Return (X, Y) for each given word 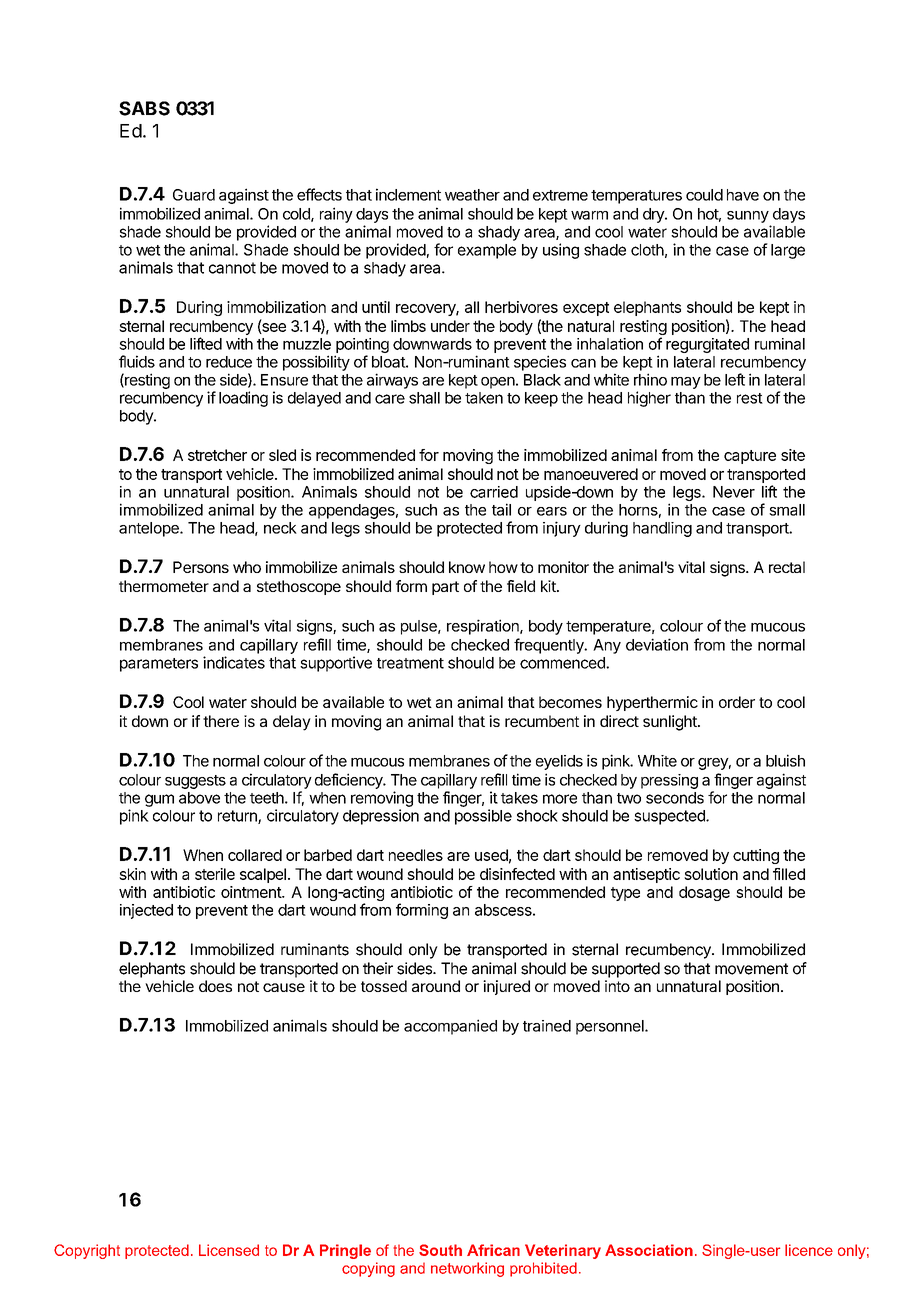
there (221, 721)
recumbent (542, 721)
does (215, 986)
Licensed (229, 1250)
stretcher (217, 455)
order (737, 702)
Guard (194, 195)
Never (734, 492)
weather (472, 195)
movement (751, 969)
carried (494, 492)
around (436, 986)
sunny (748, 217)
